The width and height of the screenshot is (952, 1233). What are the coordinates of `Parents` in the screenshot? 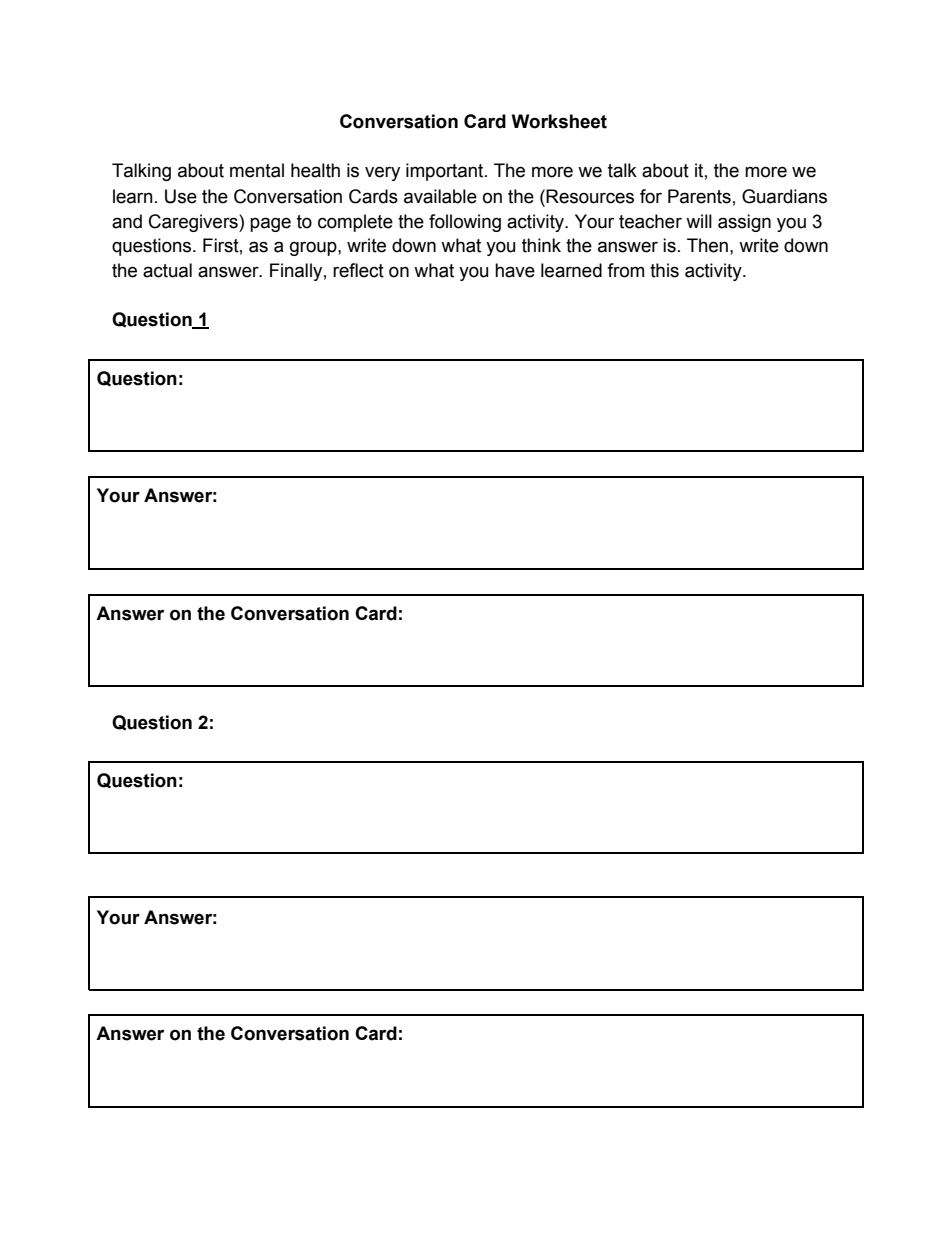 It's located at (699, 196).
